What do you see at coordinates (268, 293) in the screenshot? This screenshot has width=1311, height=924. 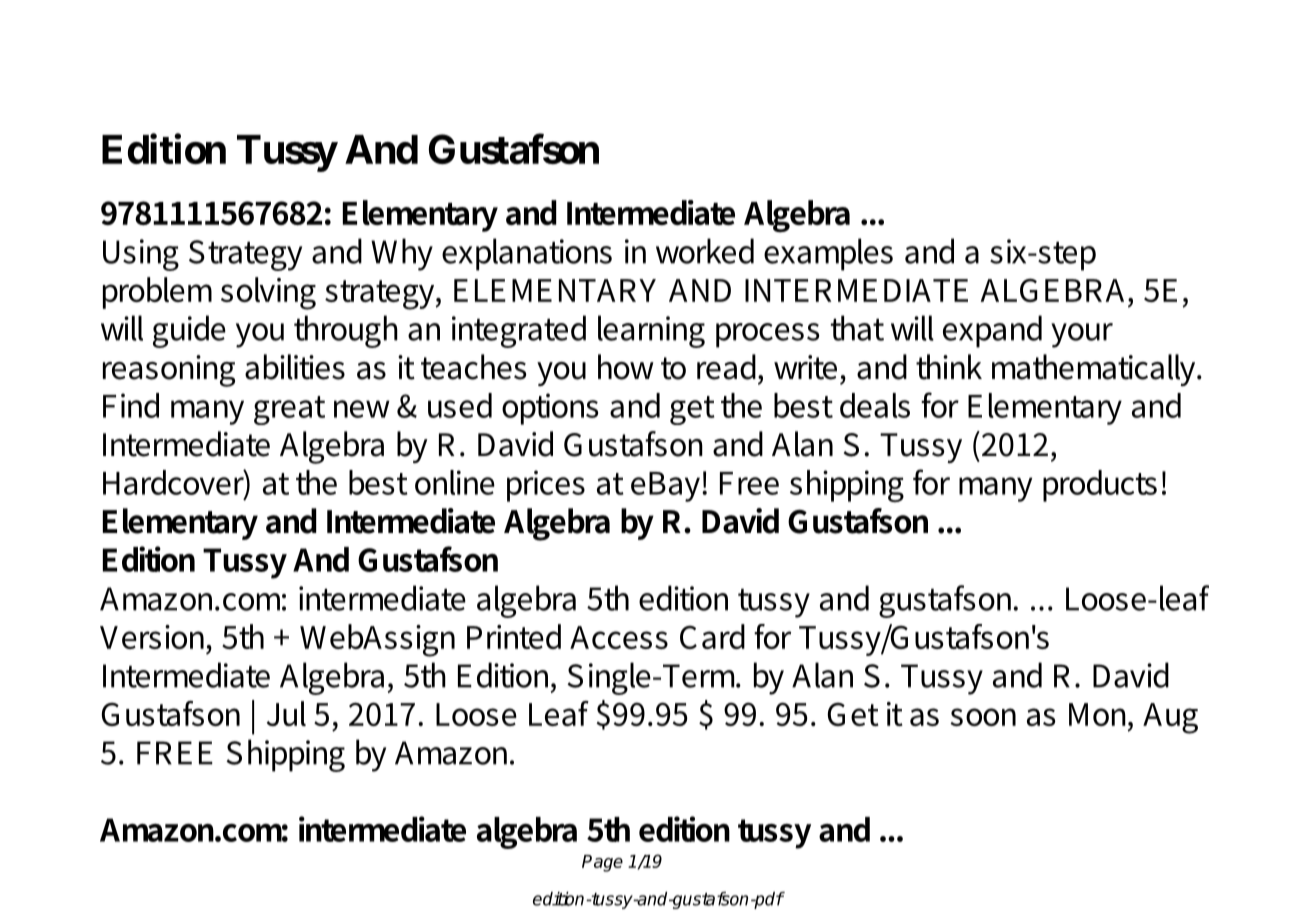 I see `solving` at bounding box center [268, 293].
